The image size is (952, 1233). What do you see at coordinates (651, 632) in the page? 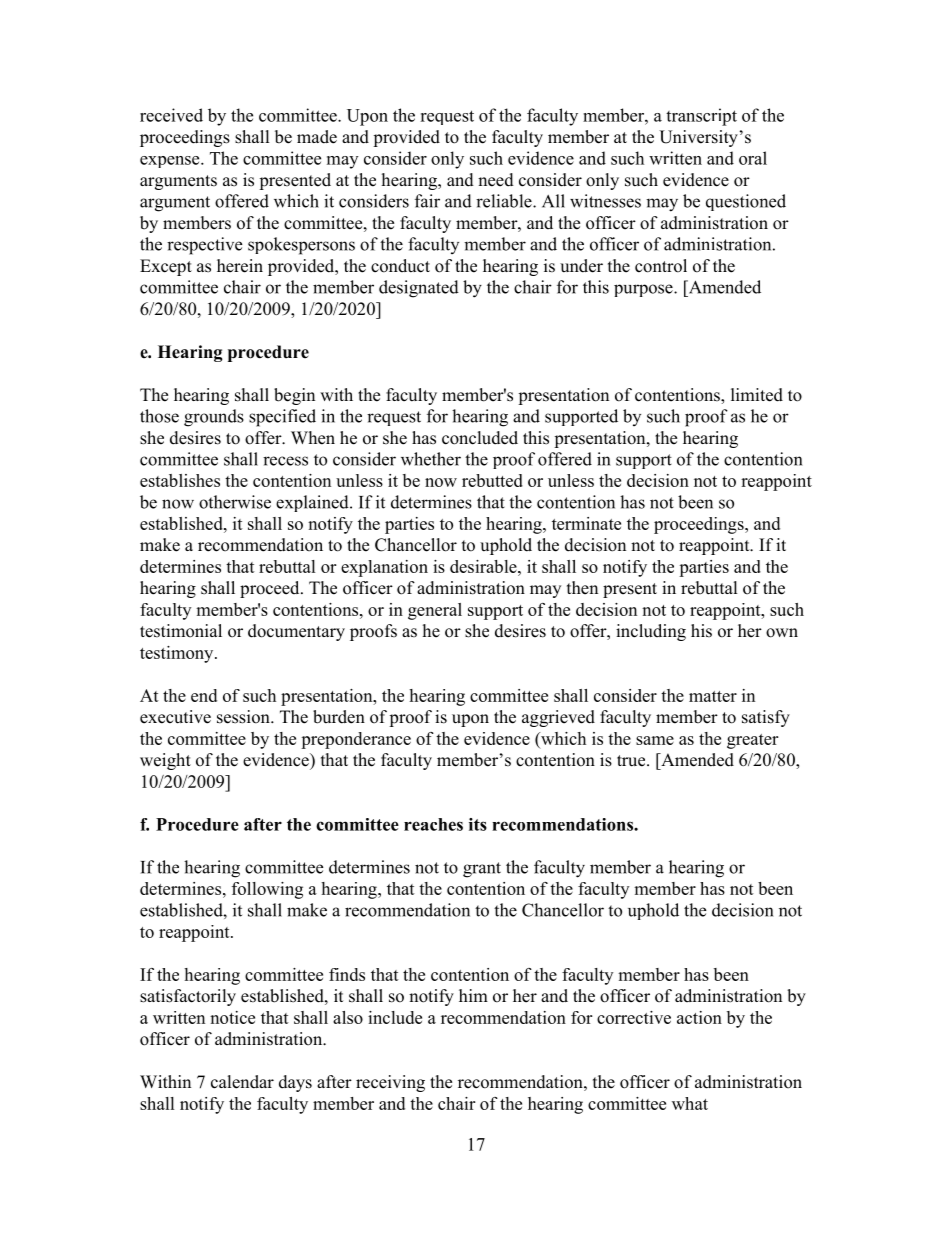
I see `including` at bounding box center [651, 632].
